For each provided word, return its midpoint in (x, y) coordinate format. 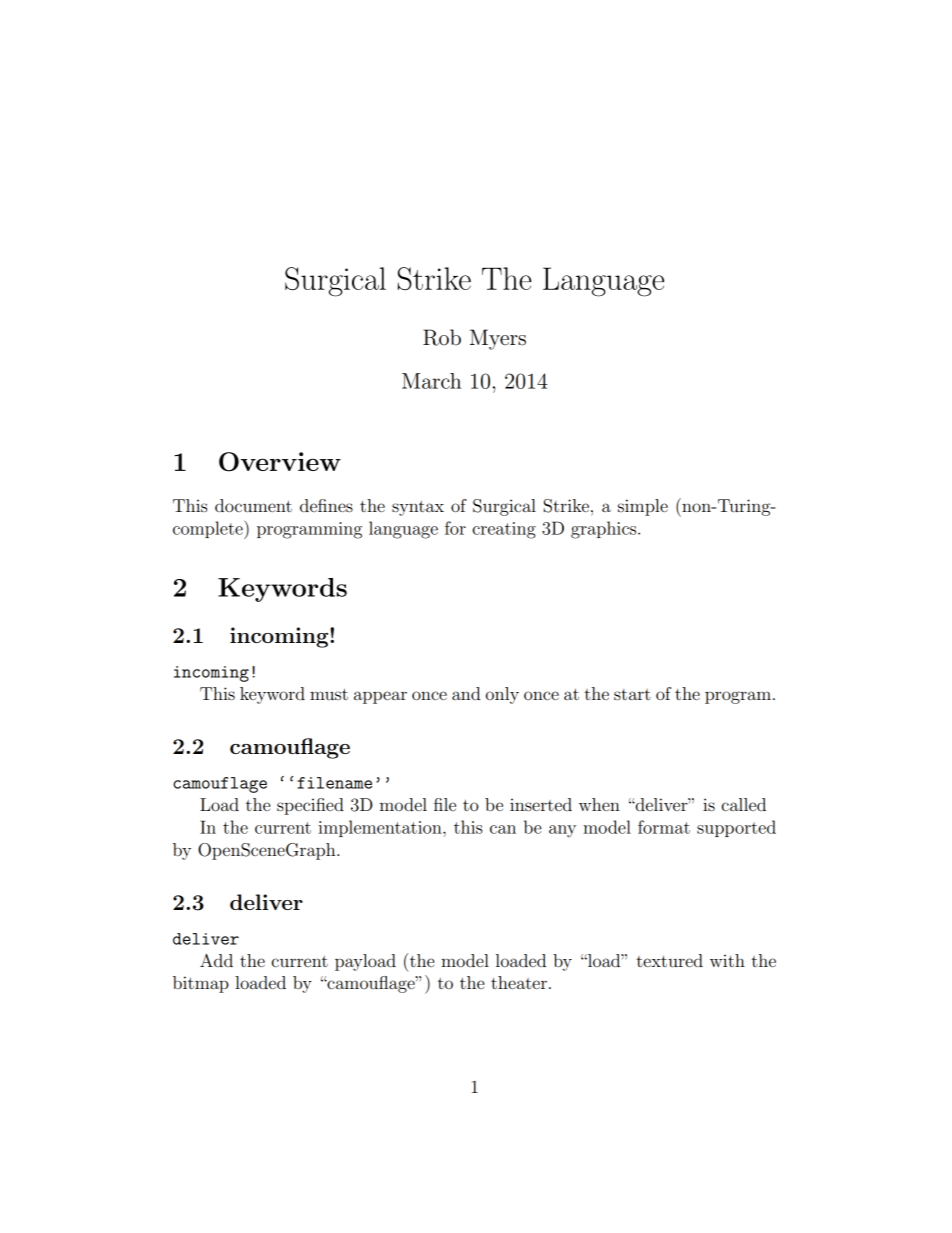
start (632, 694)
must (329, 694)
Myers (498, 339)
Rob (442, 337)
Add (216, 960)
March (431, 381)
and (466, 693)
